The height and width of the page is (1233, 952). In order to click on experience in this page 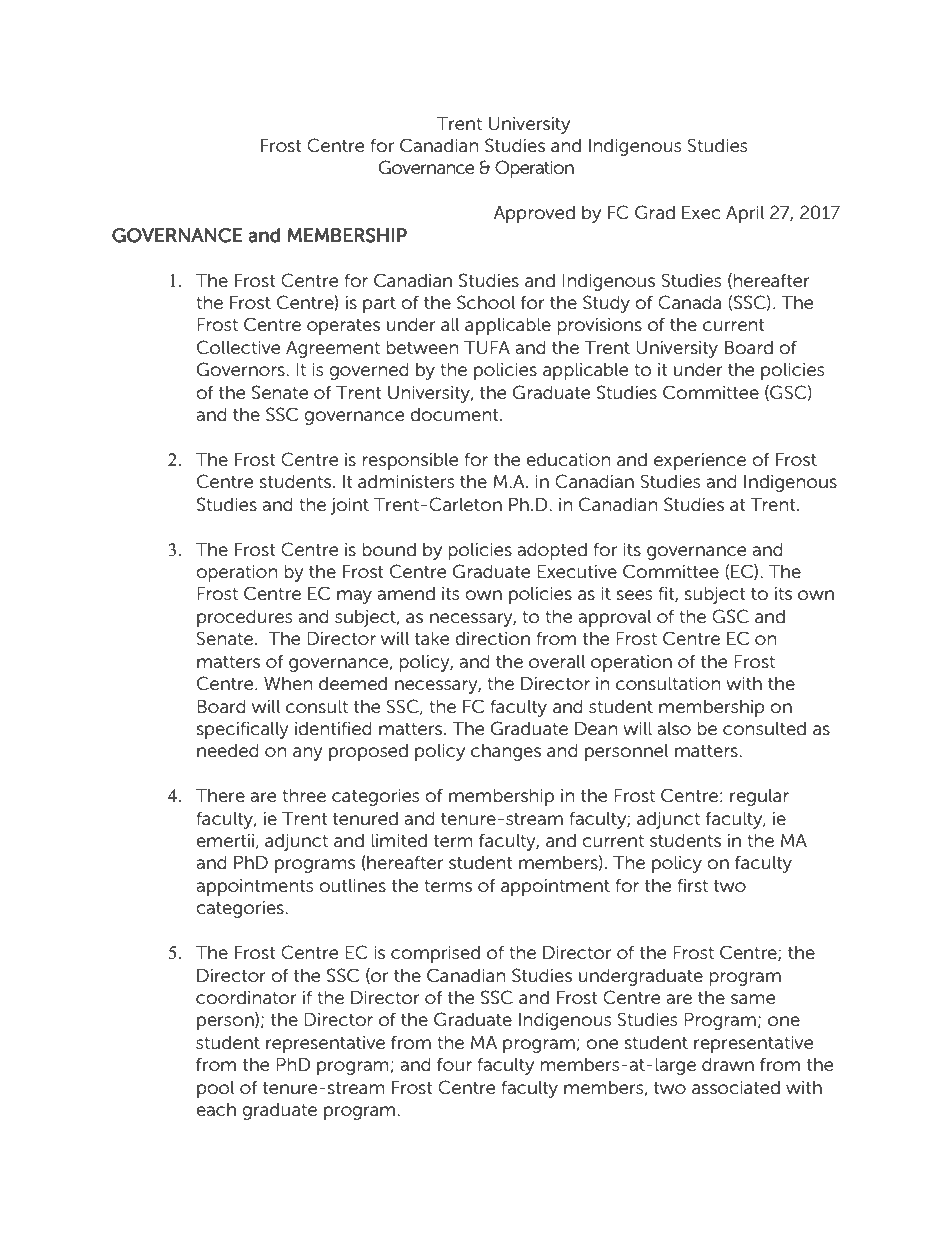, I will do `click(700, 461)`.
